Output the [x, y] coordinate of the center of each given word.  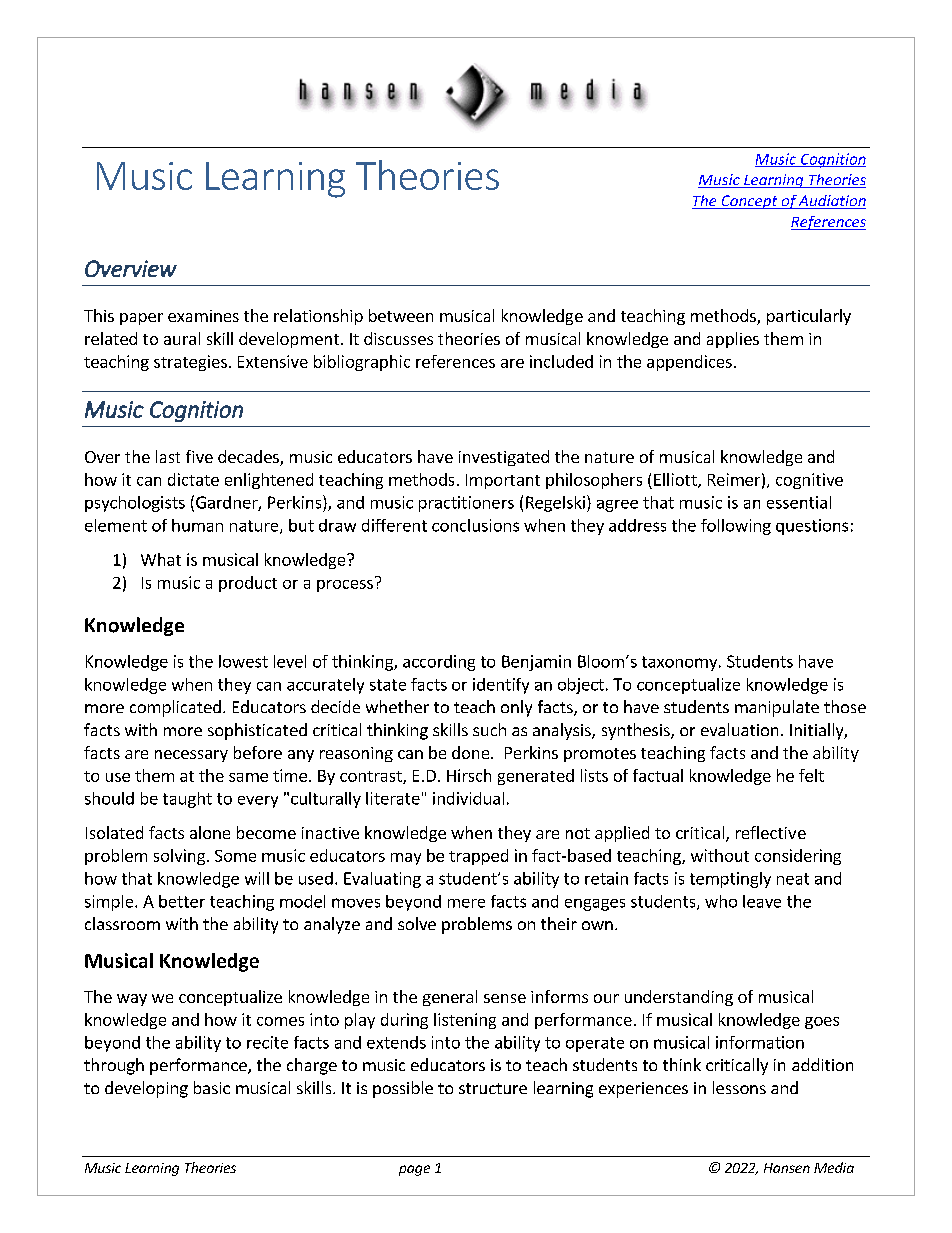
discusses [398, 338]
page [414, 1170]
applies [733, 340]
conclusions [475, 525]
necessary [191, 756]
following [736, 527]
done [472, 752]
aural [182, 338]
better [182, 901]
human [197, 525]
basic [212, 1087]
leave [762, 901]
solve [417, 923]
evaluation [739, 729]
